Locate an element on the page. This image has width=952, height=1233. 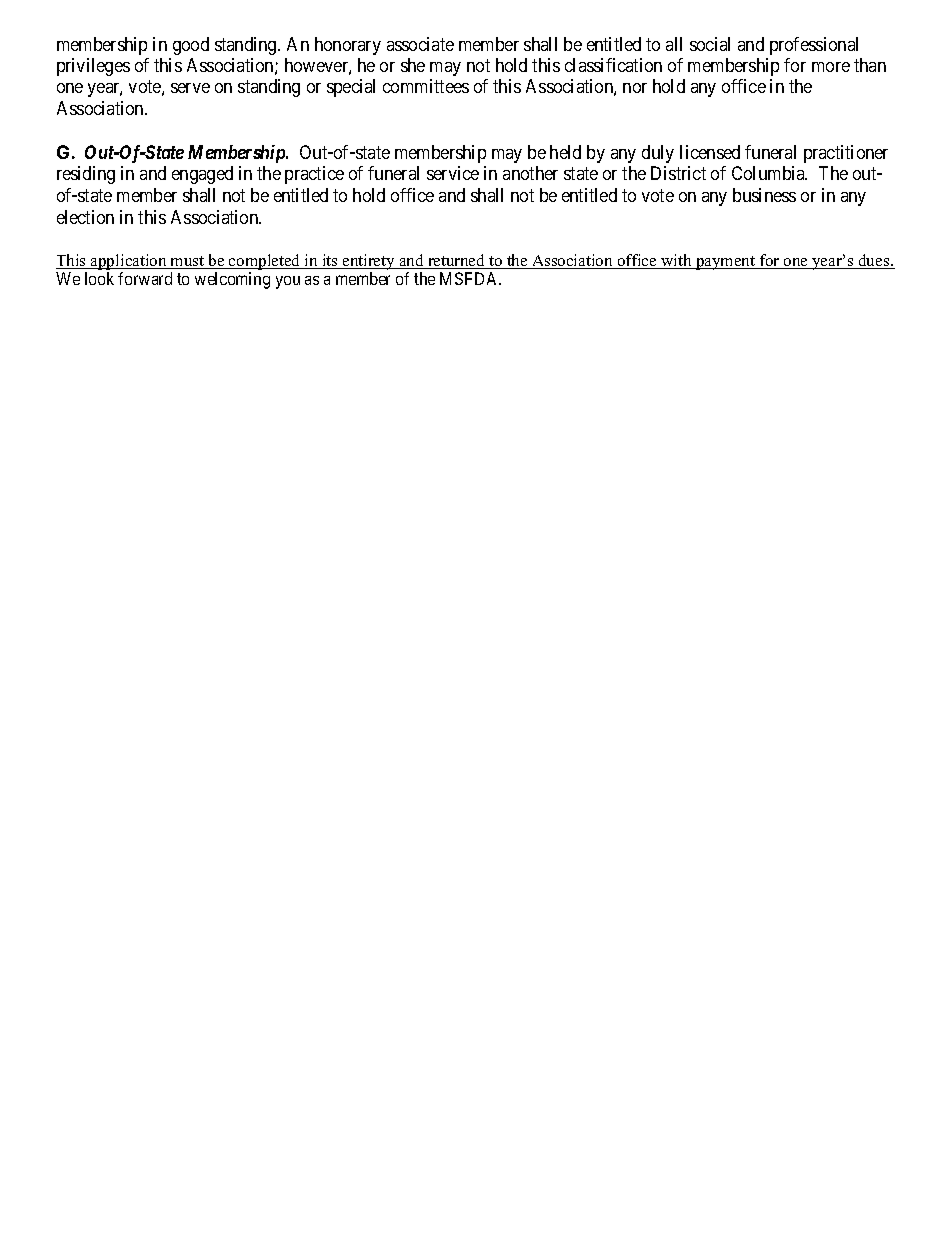
service is located at coordinates (453, 173).
